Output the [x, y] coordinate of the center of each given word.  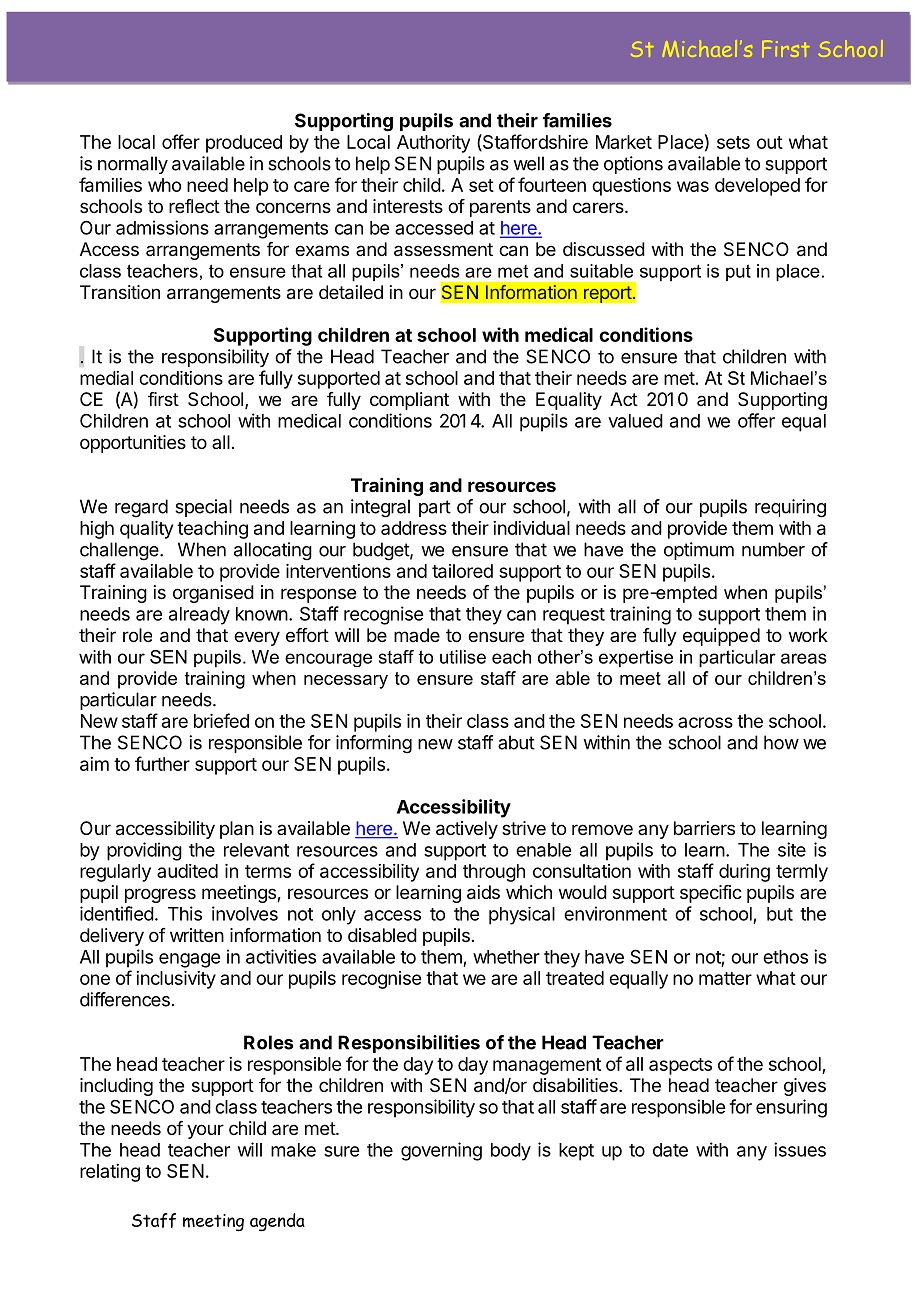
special [203, 508]
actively [467, 830]
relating [110, 1173]
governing [441, 1151]
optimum [699, 551]
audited [187, 871]
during [744, 873]
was [693, 186]
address [414, 528]
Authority [433, 144]
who [164, 185]
